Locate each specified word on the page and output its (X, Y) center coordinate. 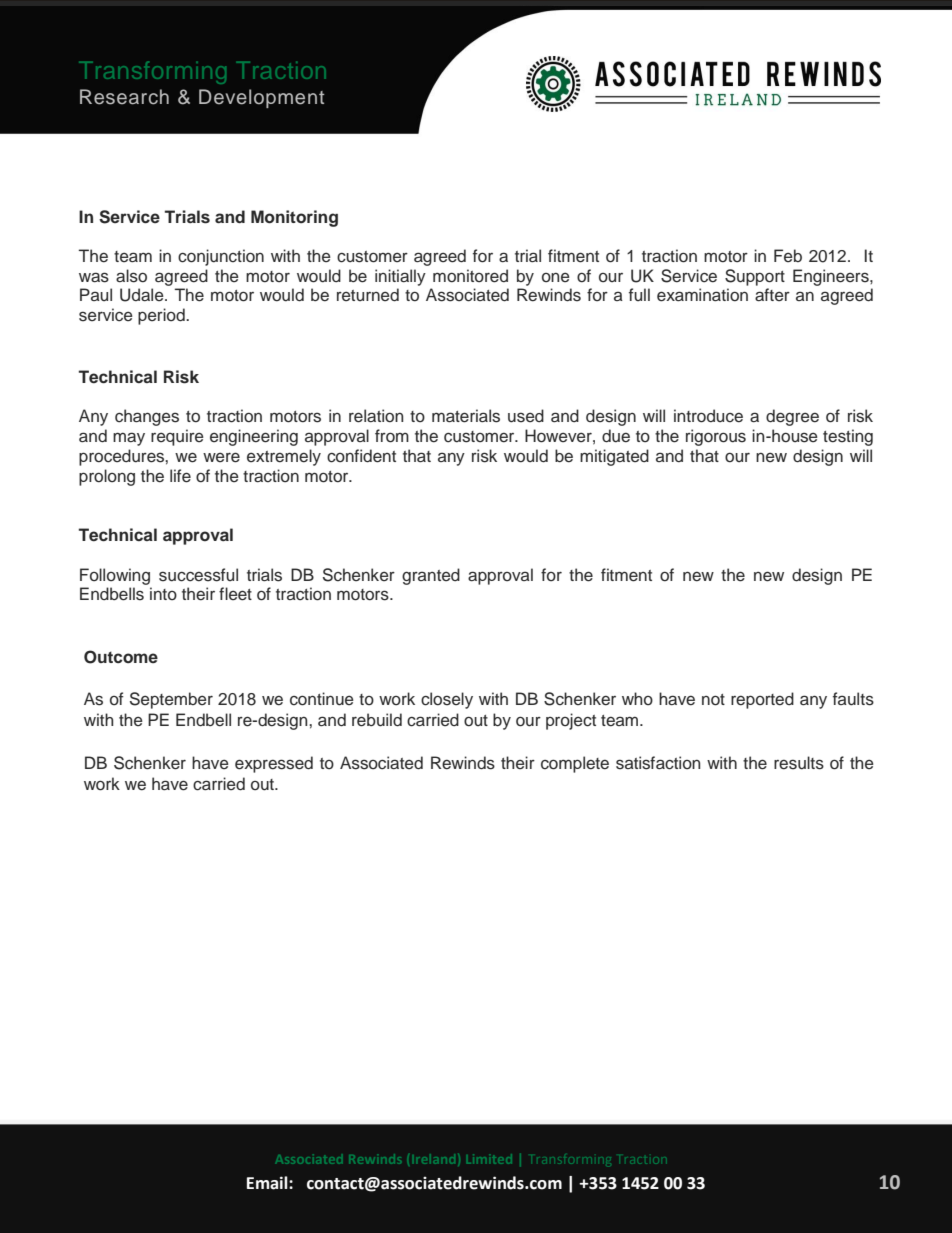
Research (124, 97)
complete (575, 764)
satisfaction (658, 763)
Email (268, 1183)
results (799, 763)
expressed (274, 764)
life (180, 476)
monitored (470, 276)
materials (466, 416)
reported (762, 700)
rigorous (716, 437)
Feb (788, 255)
